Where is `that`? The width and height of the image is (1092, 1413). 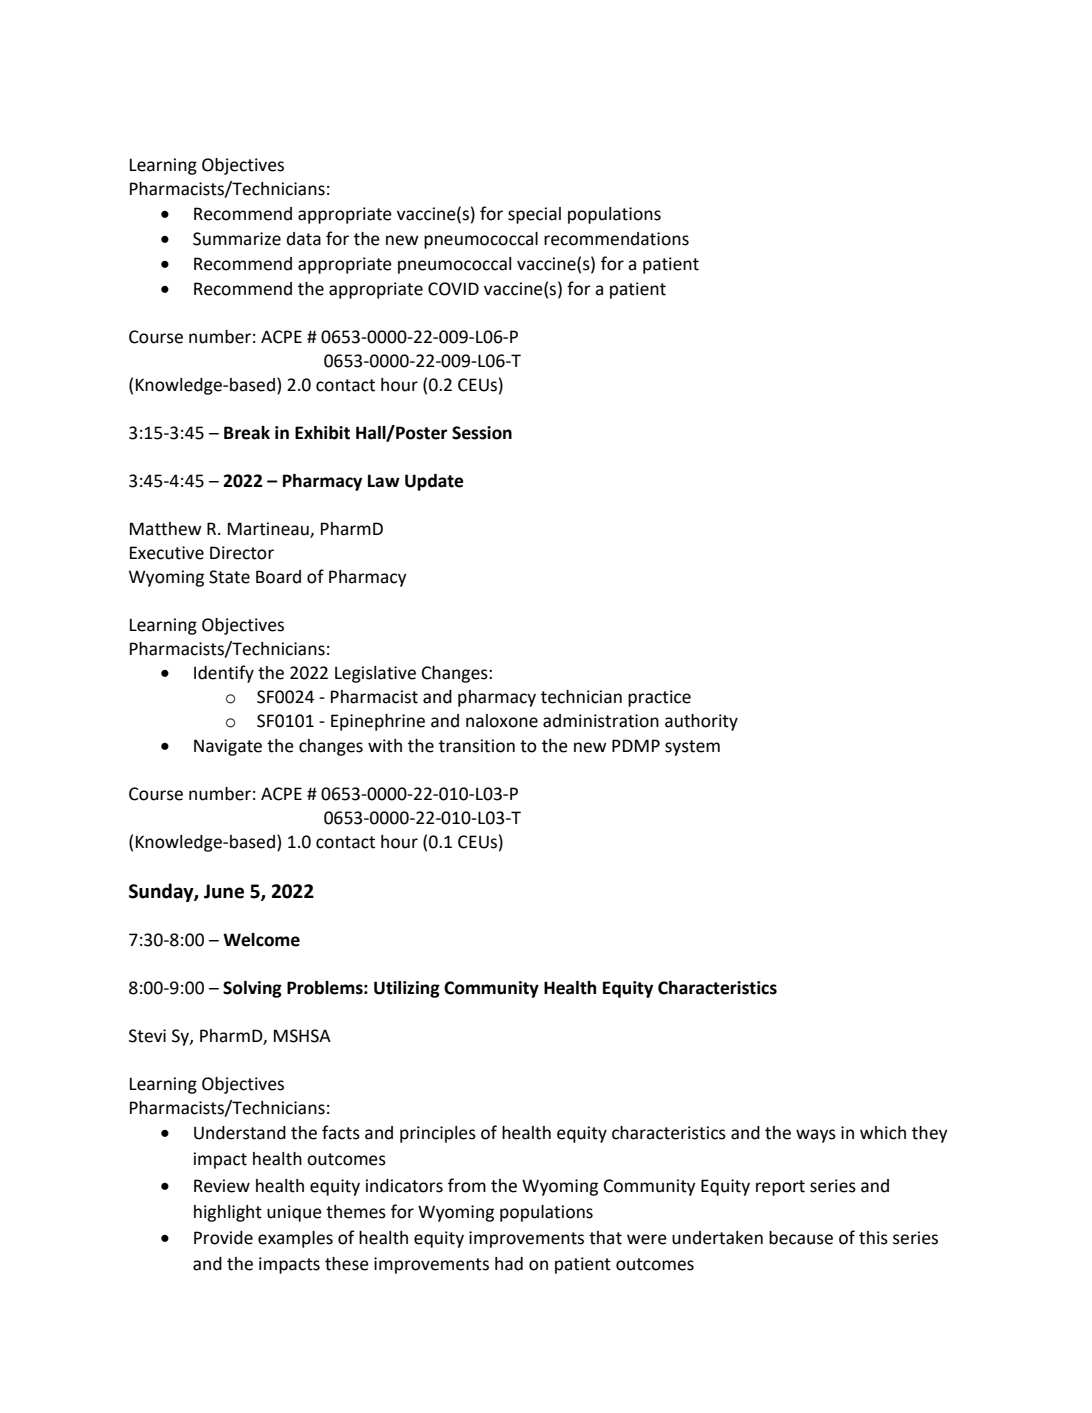 that is located at coordinates (605, 1238).
